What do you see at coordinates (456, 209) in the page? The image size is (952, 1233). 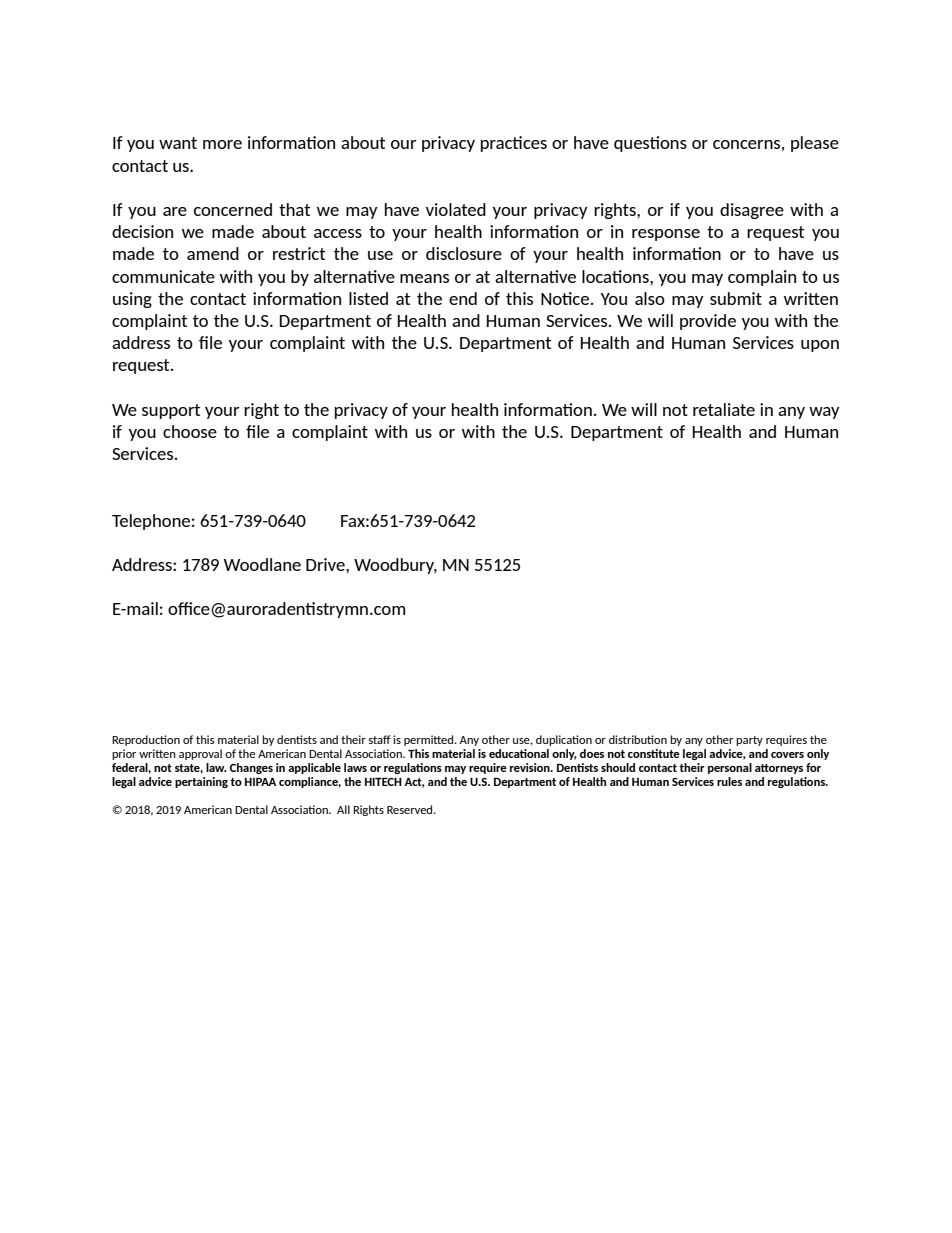 I see `violated` at bounding box center [456, 209].
